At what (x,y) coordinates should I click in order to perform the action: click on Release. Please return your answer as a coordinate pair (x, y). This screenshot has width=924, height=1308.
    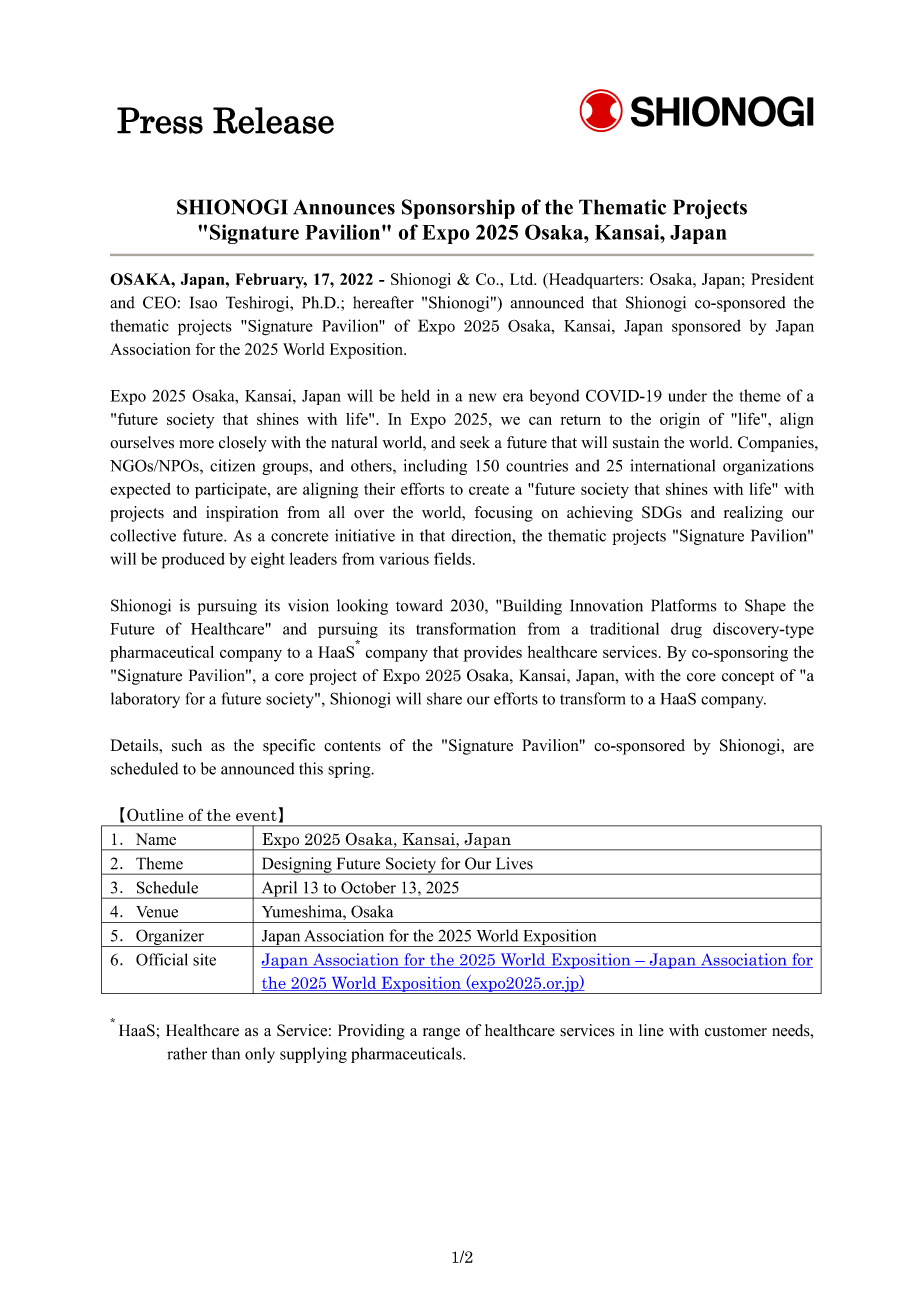
    Looking at the image, I should click on (273, 120).
